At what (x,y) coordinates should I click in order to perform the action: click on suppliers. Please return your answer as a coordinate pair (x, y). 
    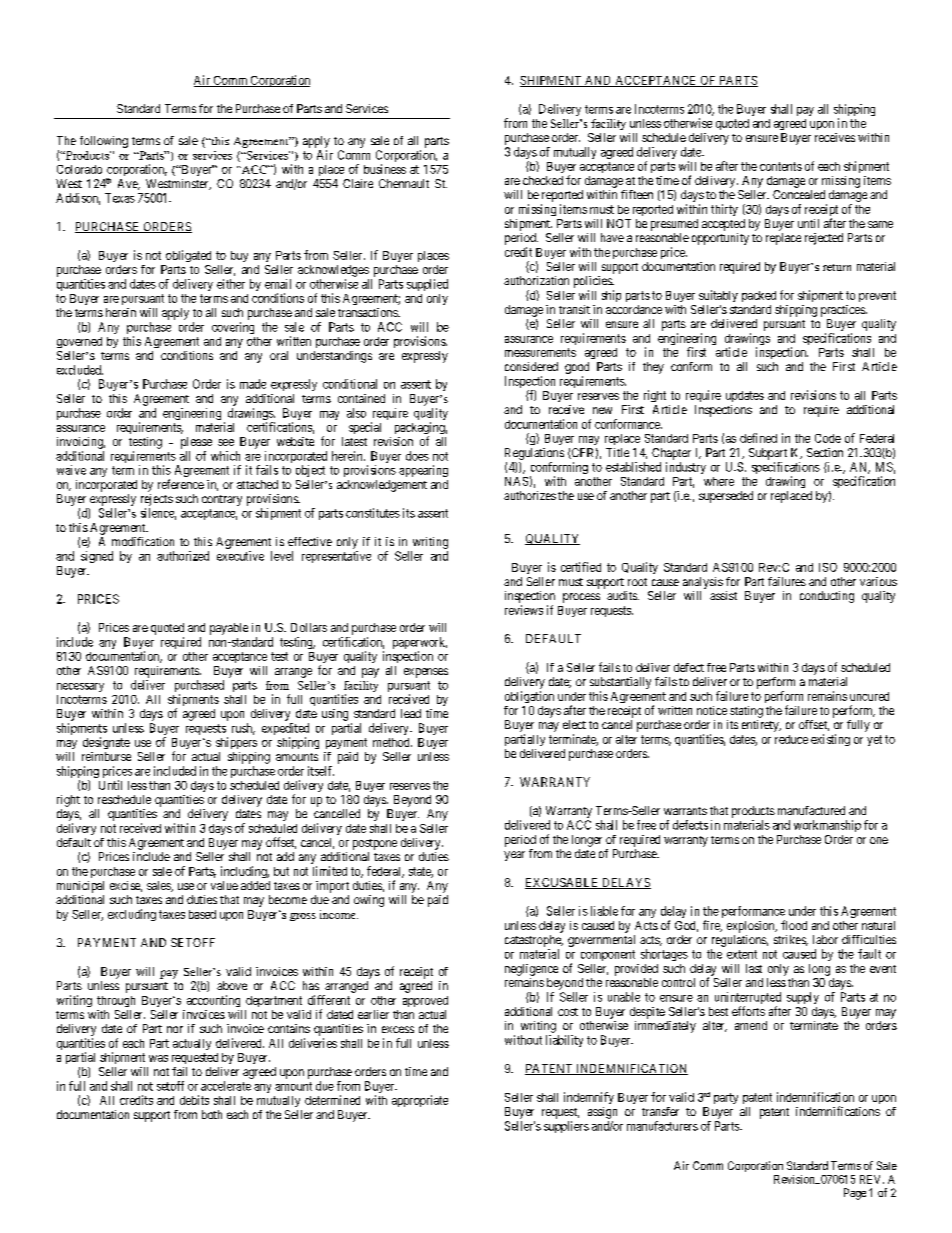
    Looking at the image, I should click on (566, 1127).
